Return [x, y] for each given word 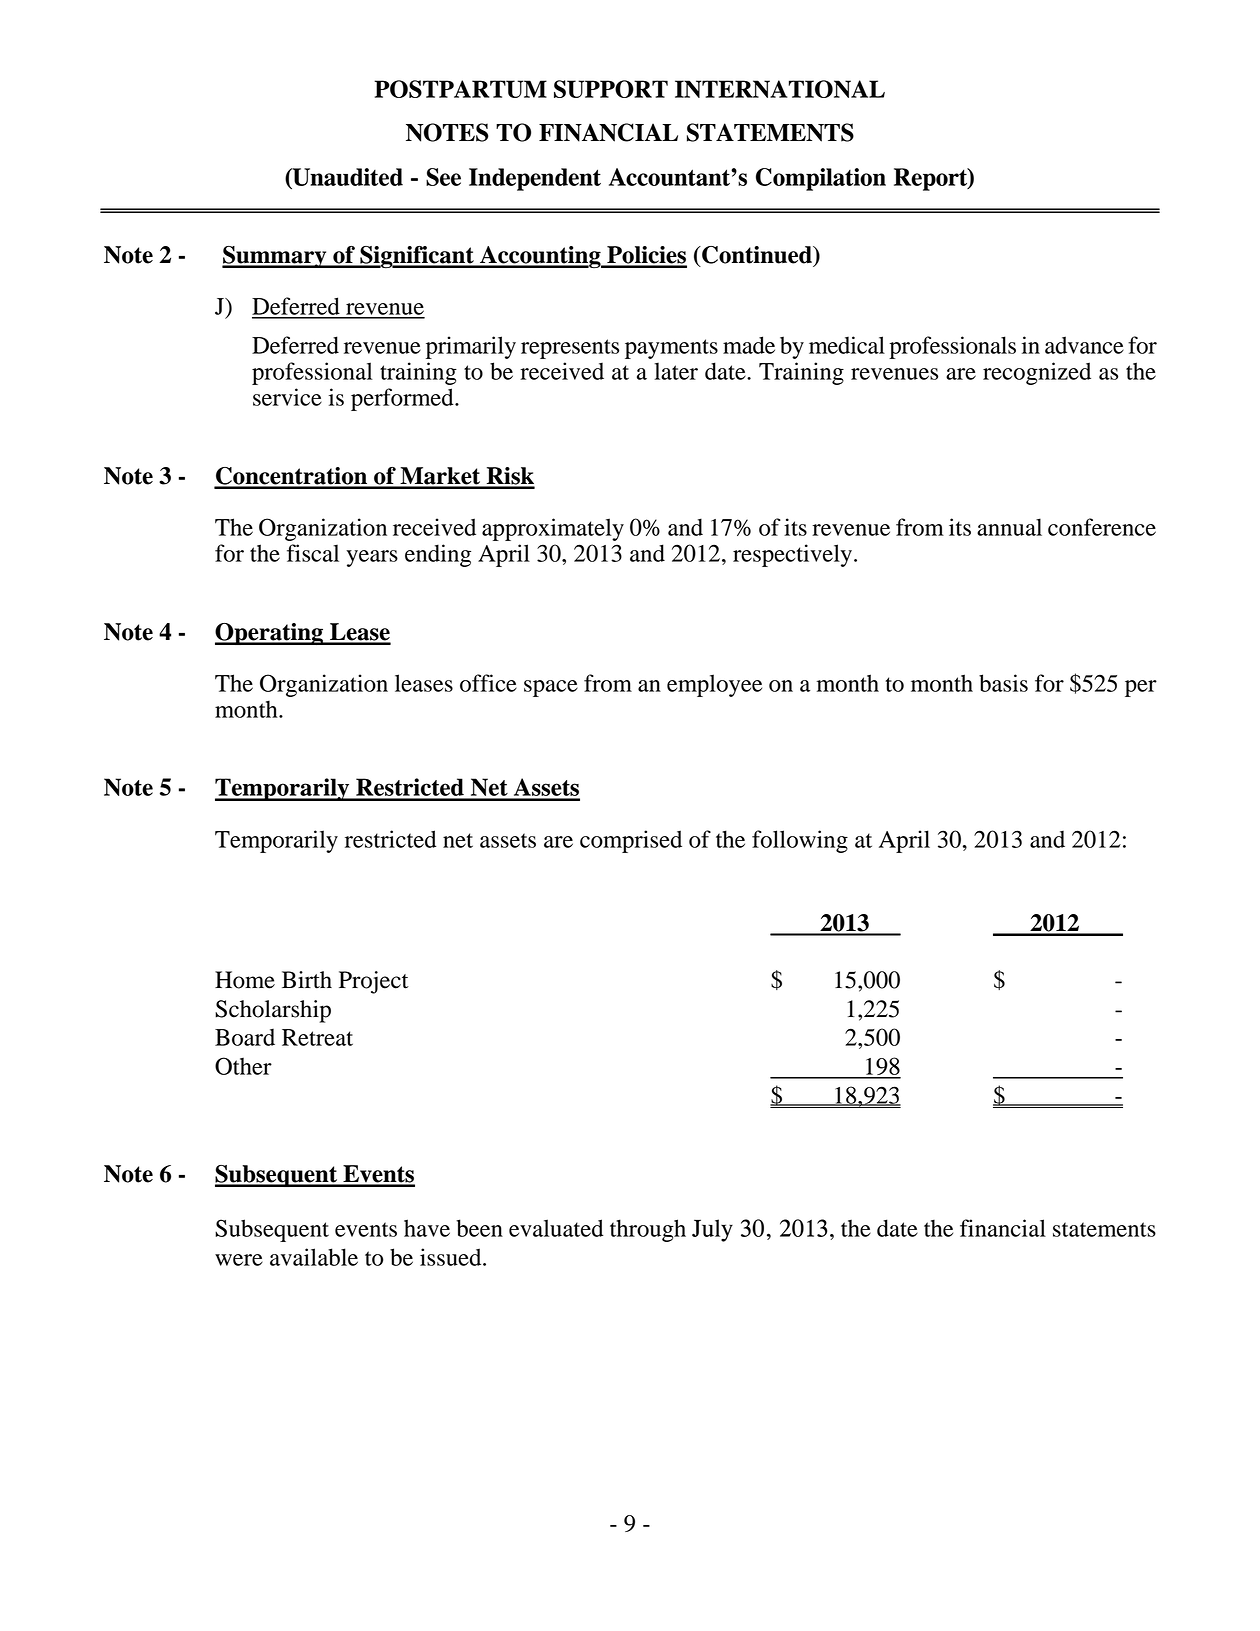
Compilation [821, 179]
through [648, 1230]
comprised [631, 841]
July [712, 1230]
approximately [553, 529]
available [314, 1257]
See [443, 177]
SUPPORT [611, 89]
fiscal [313, 553]
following [800, 841]
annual [1009, 527]
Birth [307, 980]
